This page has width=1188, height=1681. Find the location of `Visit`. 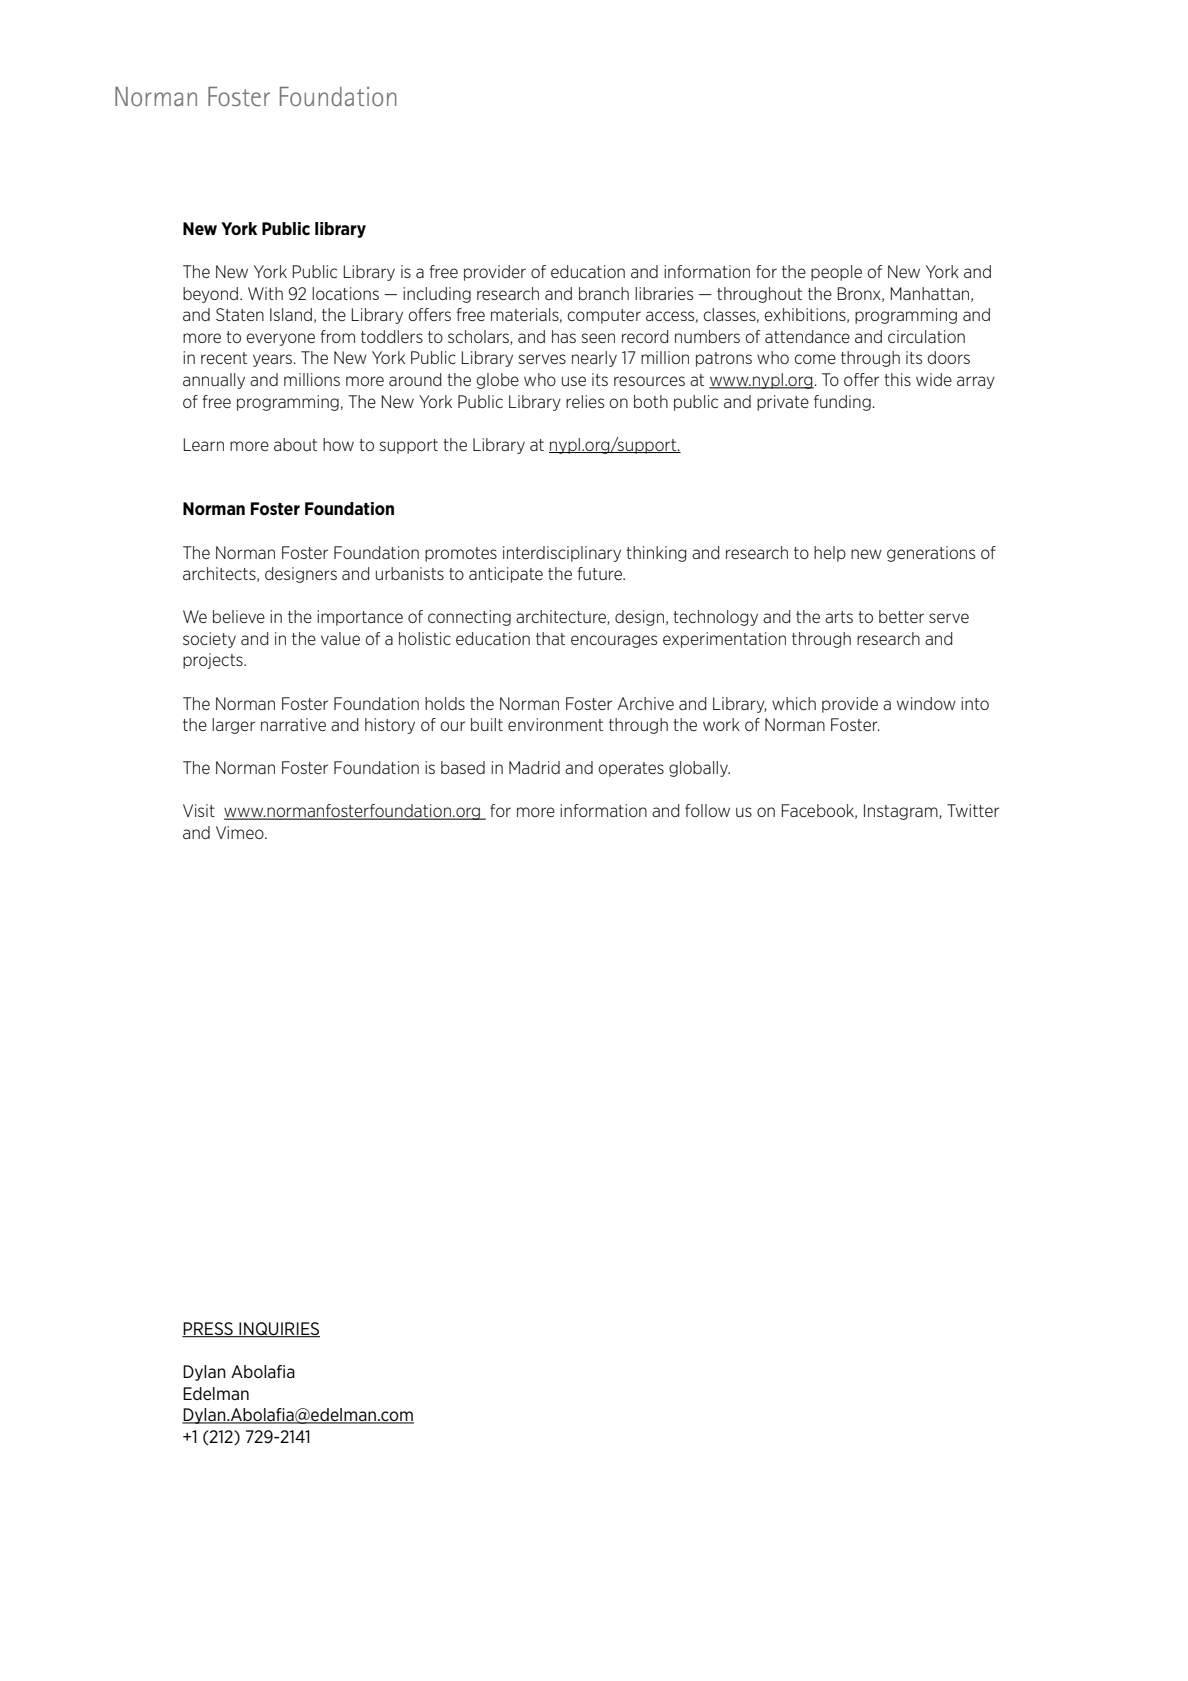

Visit is located at coordinates (199, 810).
